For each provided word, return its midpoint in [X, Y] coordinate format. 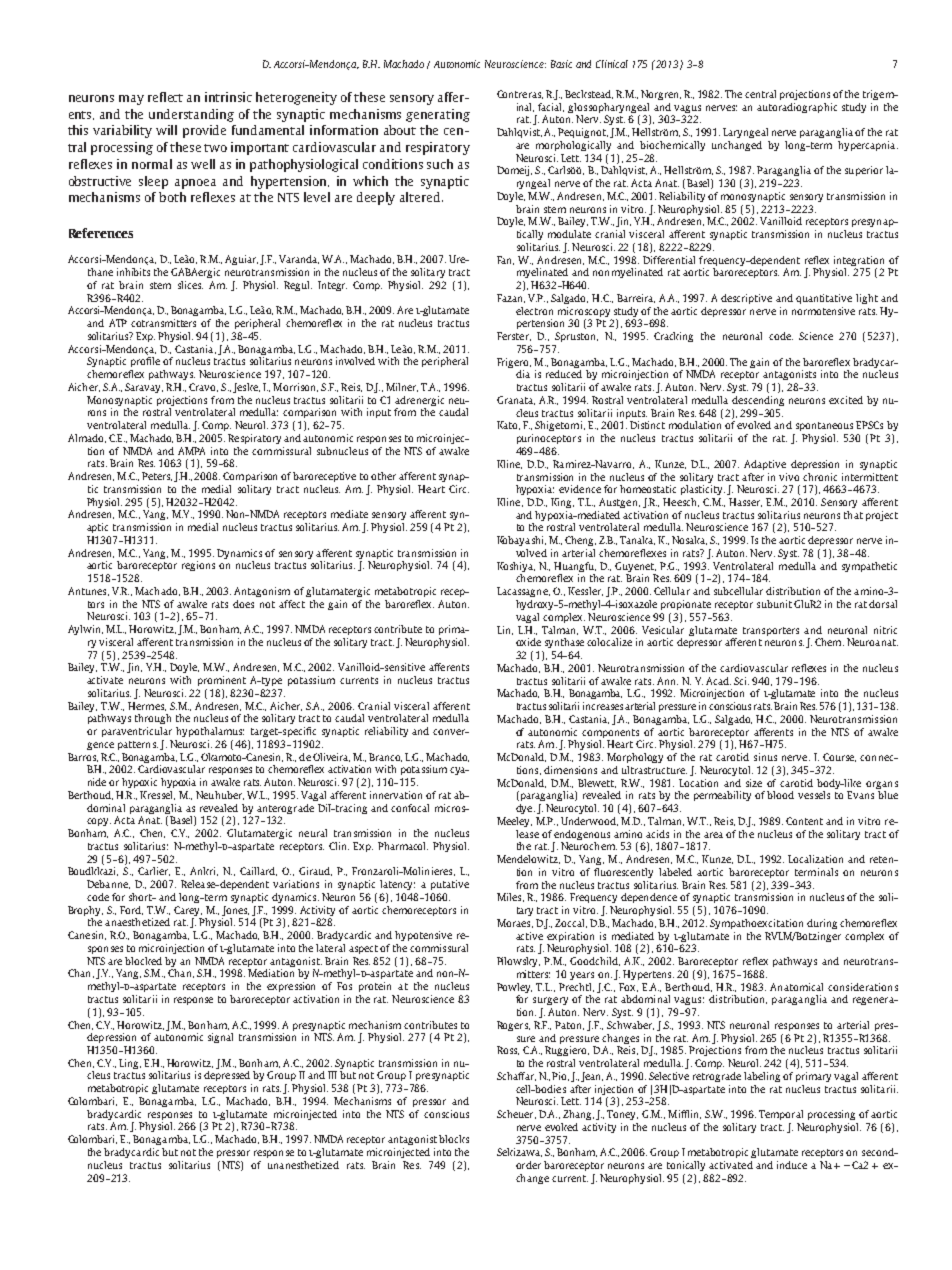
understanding [191, 115]
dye [525, 809]
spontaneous [824, 426]
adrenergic [419, 401]
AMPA [191, 451]
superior [864, 171]
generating [438, 115]
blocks [454, 1139]
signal [220, 1038]
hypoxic [139, 783]
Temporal [781, 1115]
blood [780, 795]
